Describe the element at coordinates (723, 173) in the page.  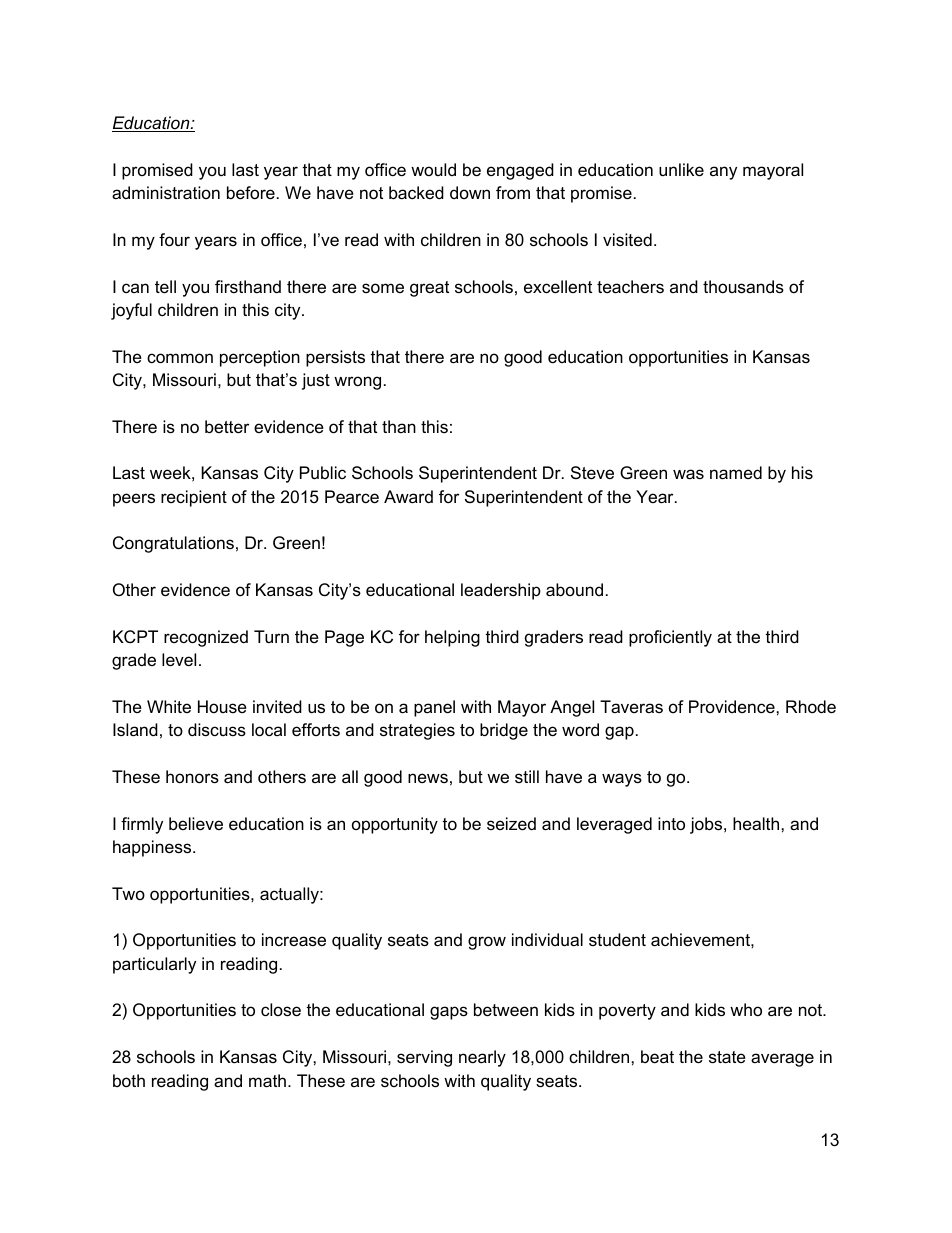
I see `any` at that location.
